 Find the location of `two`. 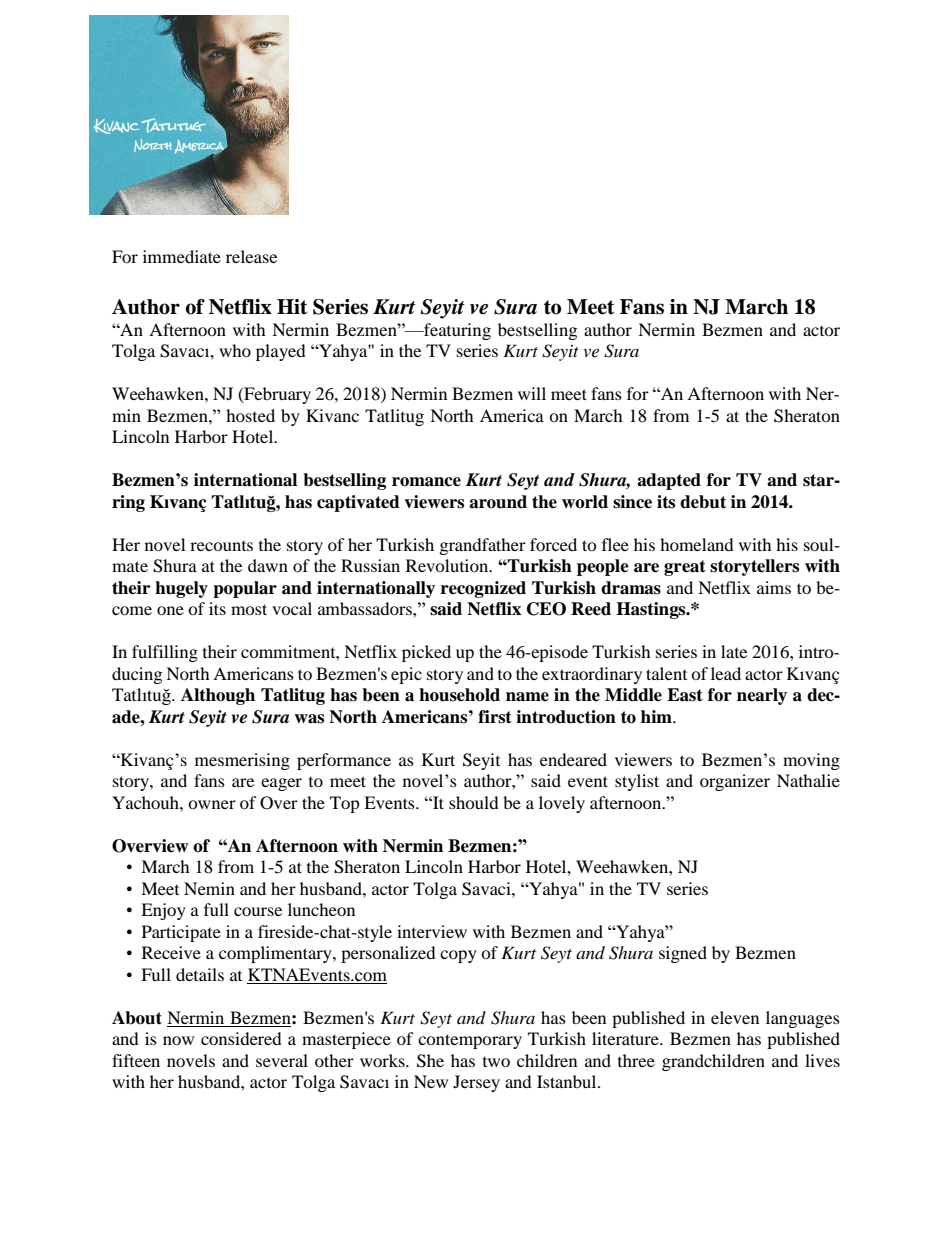

two is located at coordinates (496, 1062).
